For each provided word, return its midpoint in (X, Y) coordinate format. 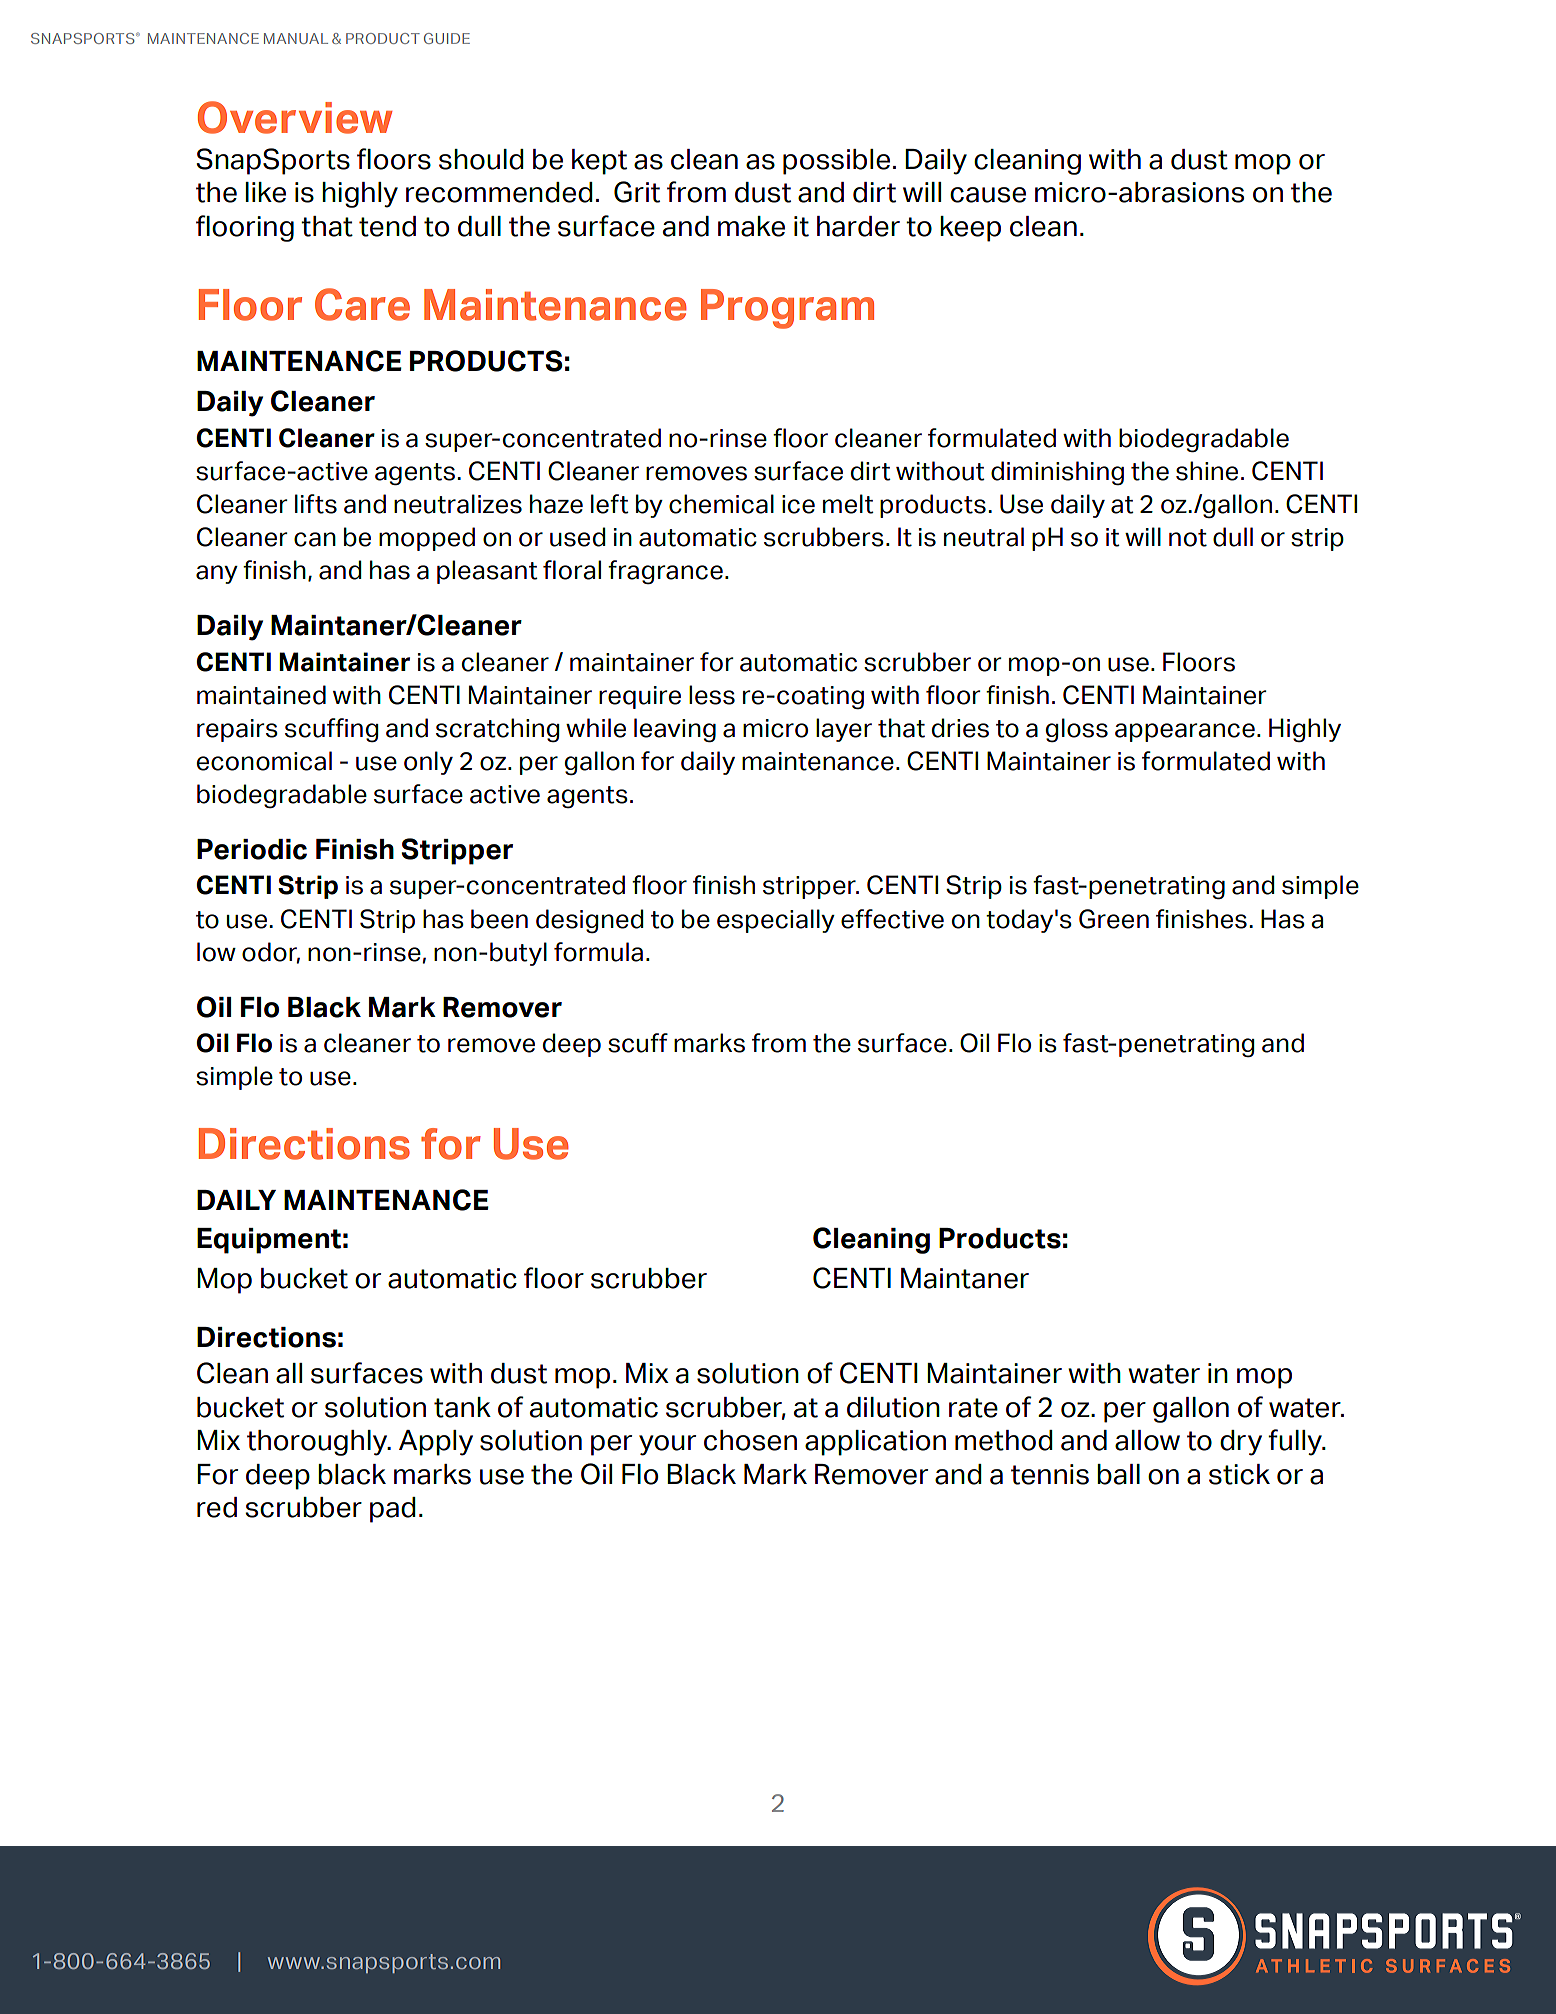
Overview (295, 117)
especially (776, 921)
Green (1114, 919)
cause (988, 195)
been (499, 919)
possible (836, 162)
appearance (1185, 732)
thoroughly (318, 1443)
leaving (675, 730)
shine (1207, 471)
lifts (316, 504)
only (428, 763)
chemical (721, 504)
